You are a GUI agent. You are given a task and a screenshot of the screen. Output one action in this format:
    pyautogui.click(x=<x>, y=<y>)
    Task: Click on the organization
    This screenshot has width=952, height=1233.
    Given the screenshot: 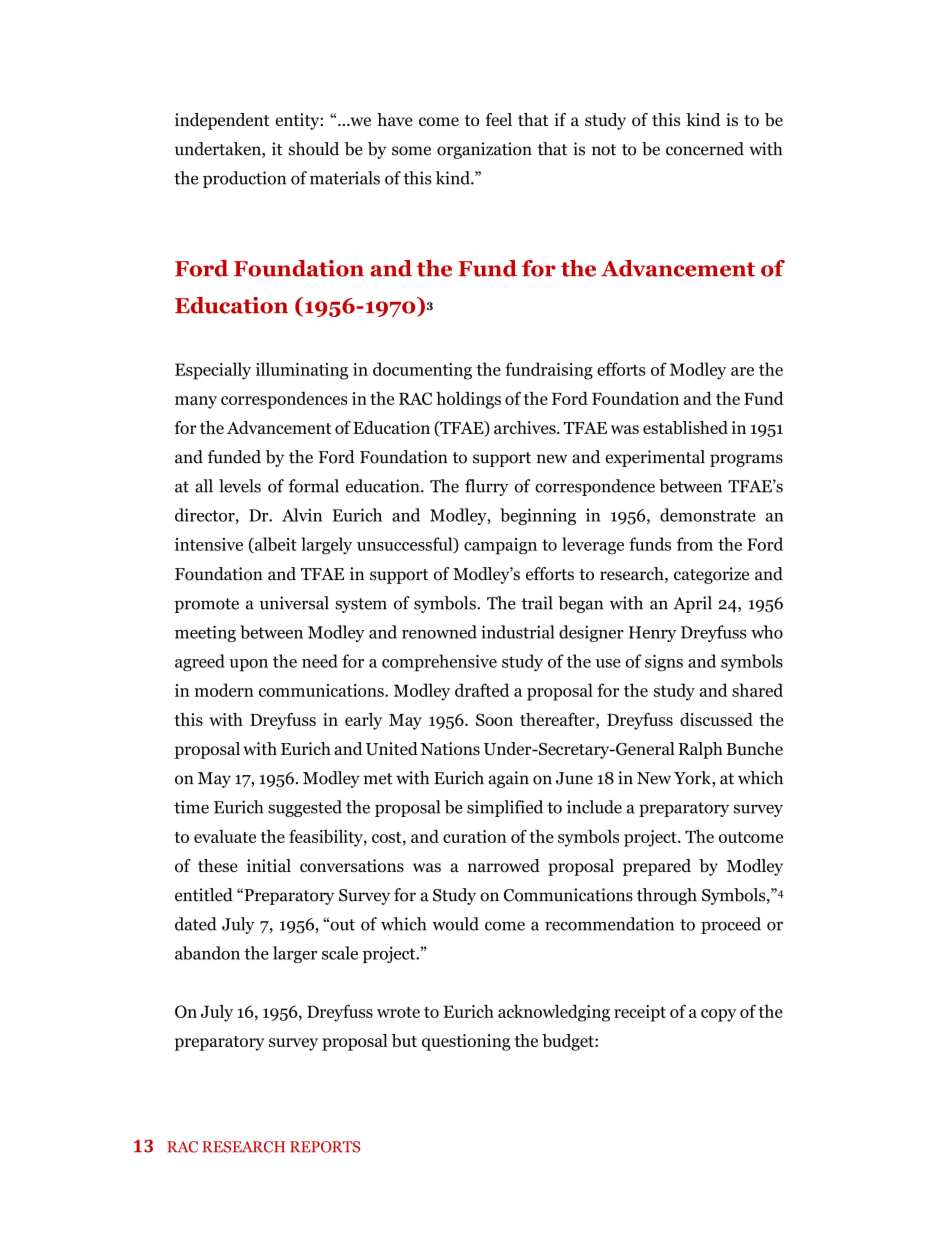 What is the action you would take?
    pyautogui.click(x=484, y=150)
